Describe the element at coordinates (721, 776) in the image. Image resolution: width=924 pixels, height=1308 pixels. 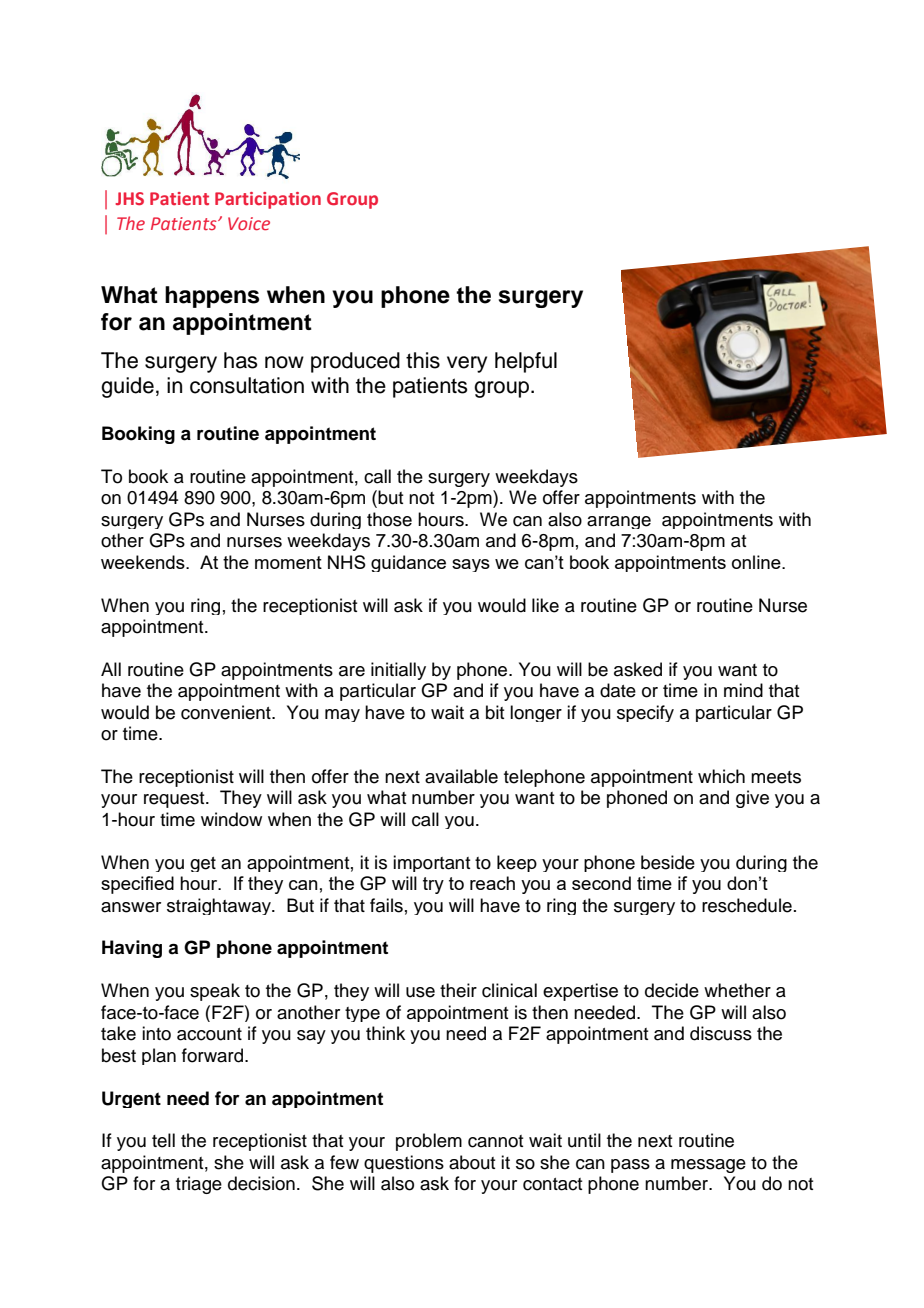
I see `which` at that location.
